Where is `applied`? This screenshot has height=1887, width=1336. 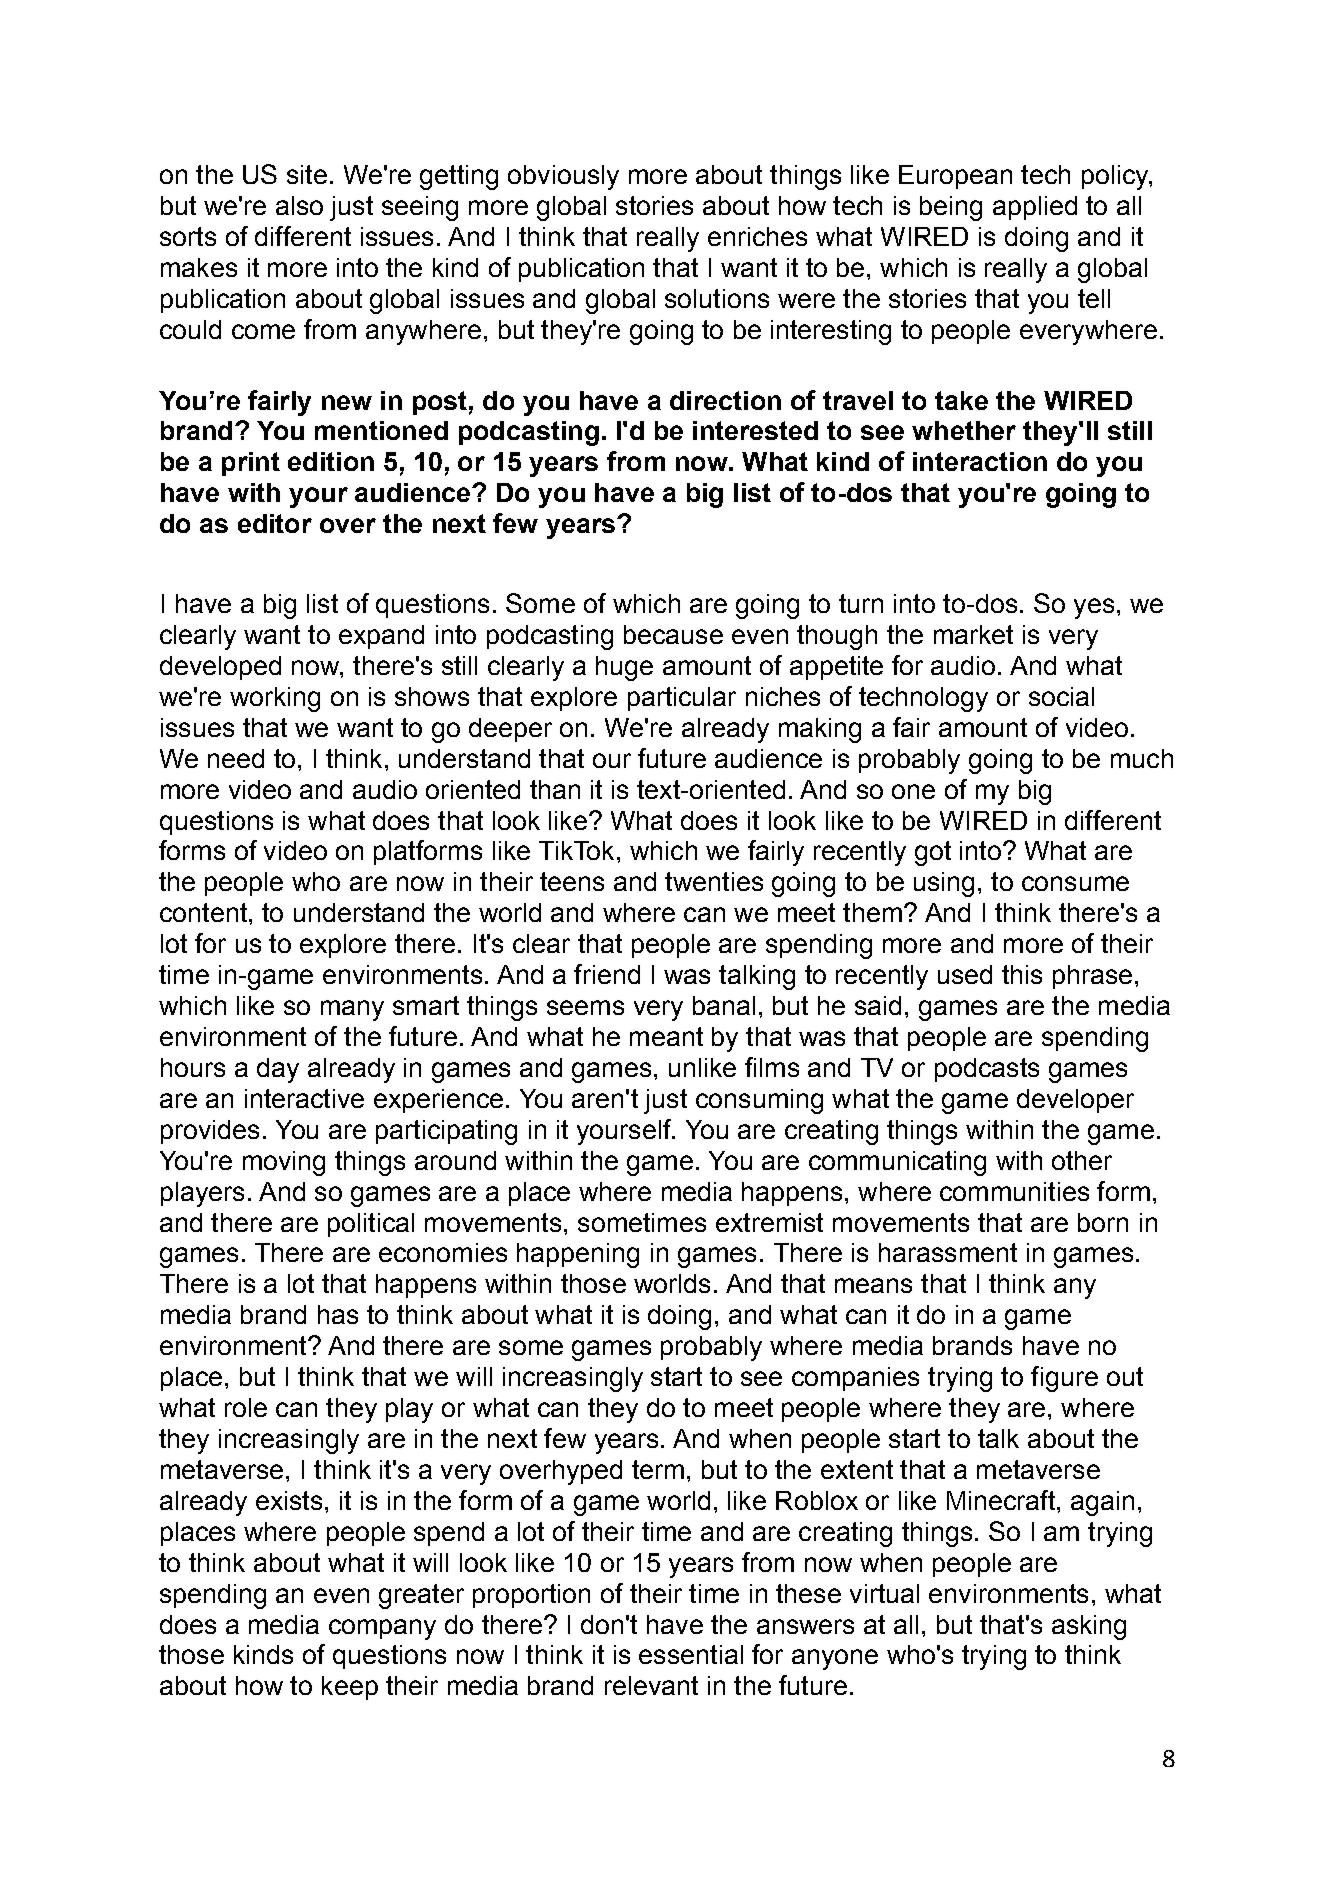
applied is located at coordinates (1035, 208).
